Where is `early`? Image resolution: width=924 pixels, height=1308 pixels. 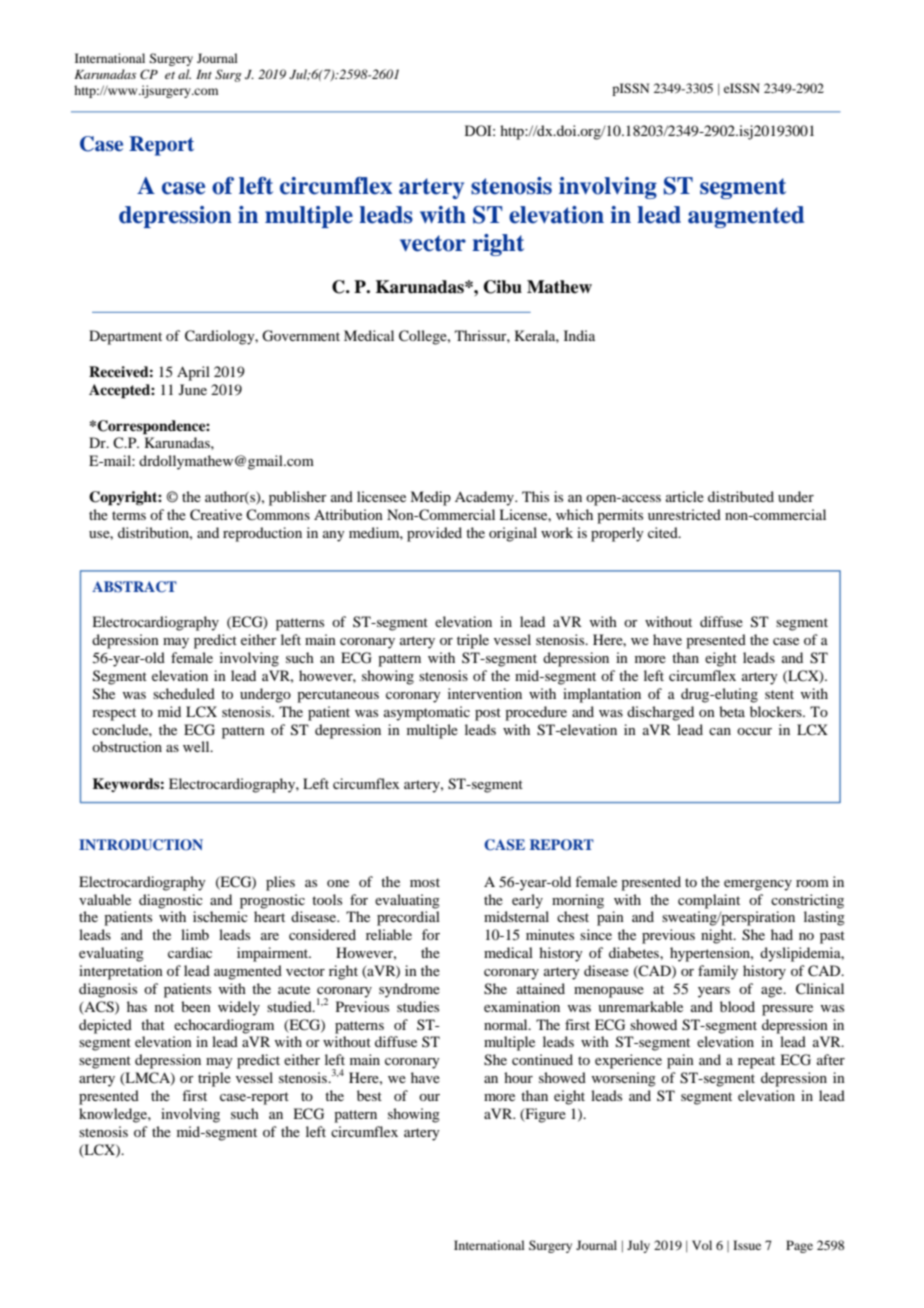
early is located at coordinates (527, 901).
